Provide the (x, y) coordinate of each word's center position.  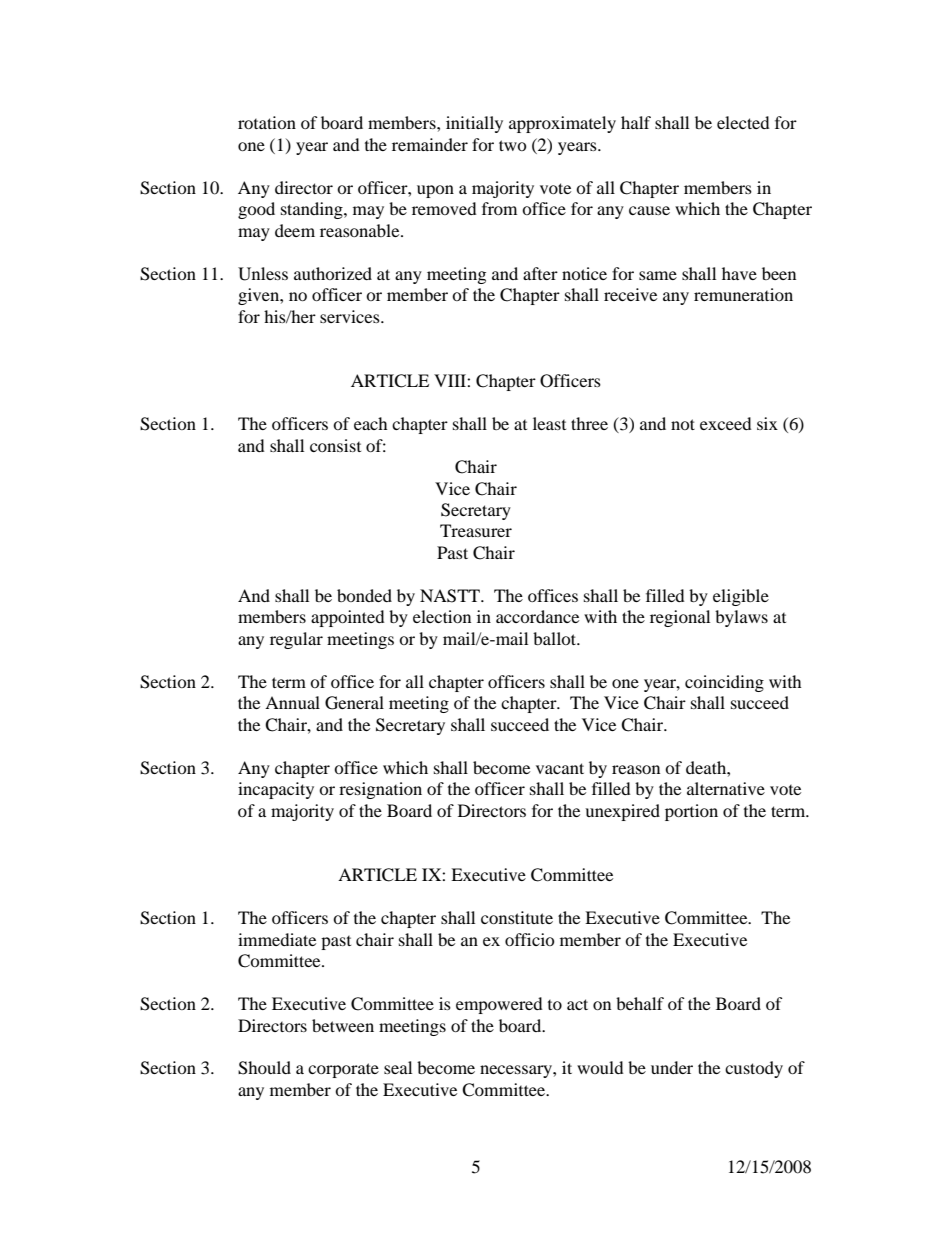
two (513, 145)
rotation (267, 122)
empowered (499, 1005)
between (343, 1025)
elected (743, 122)
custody (754, 1069)
